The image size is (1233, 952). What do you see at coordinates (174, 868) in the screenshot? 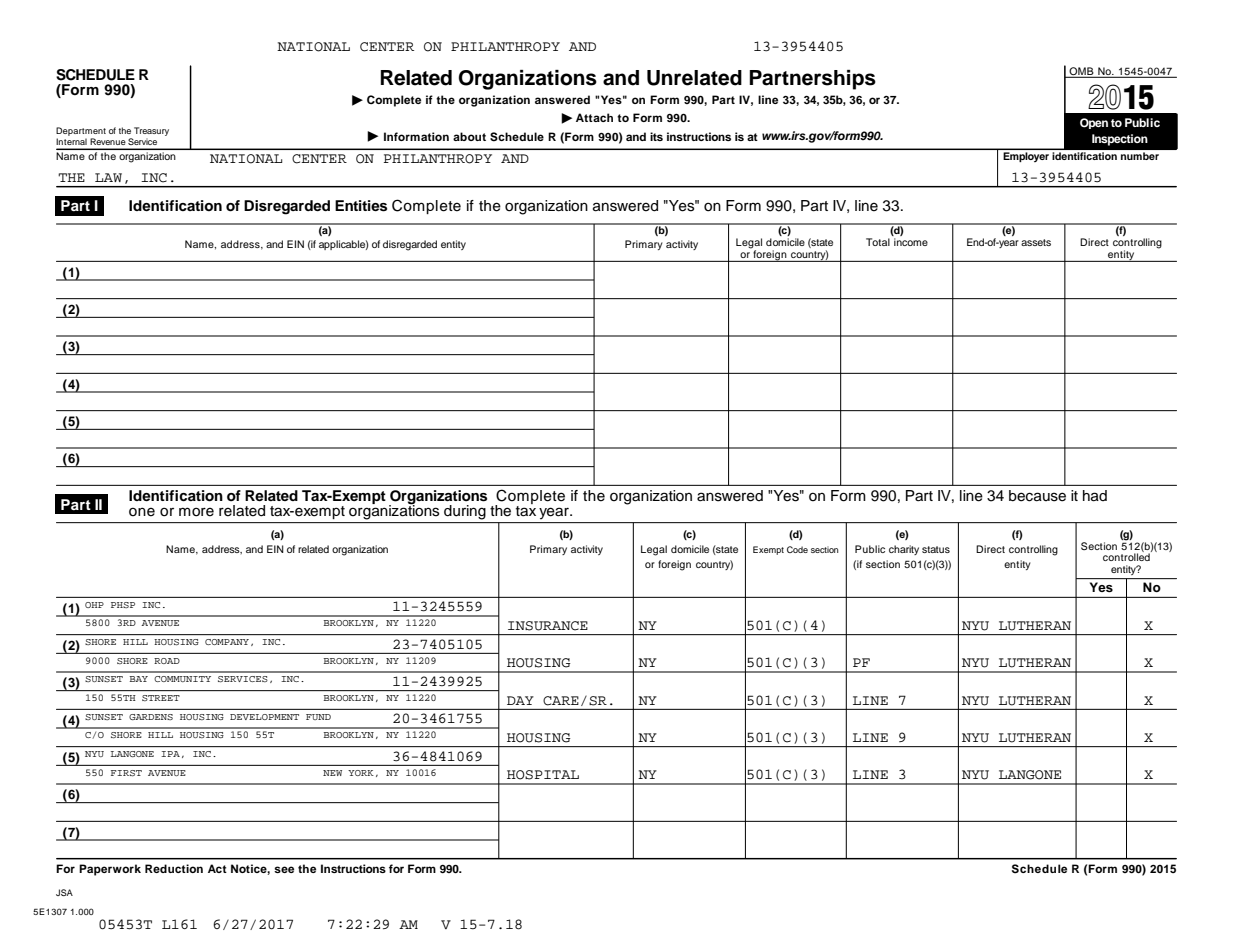
I see `Reduction` at bounding box center [174, 868].
